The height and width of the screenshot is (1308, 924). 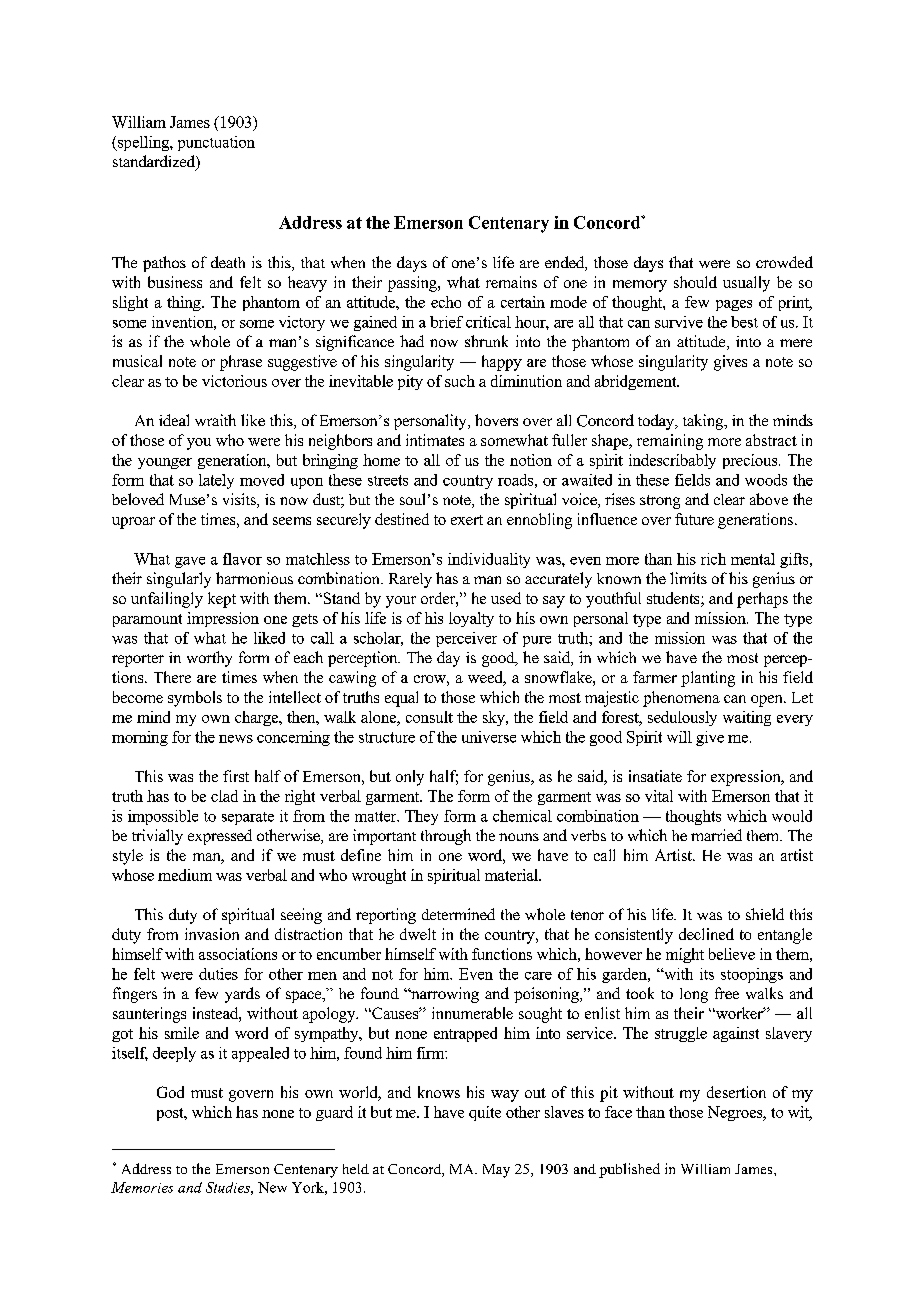 I want to click on Negroes, so click(x=736, y=1113).
